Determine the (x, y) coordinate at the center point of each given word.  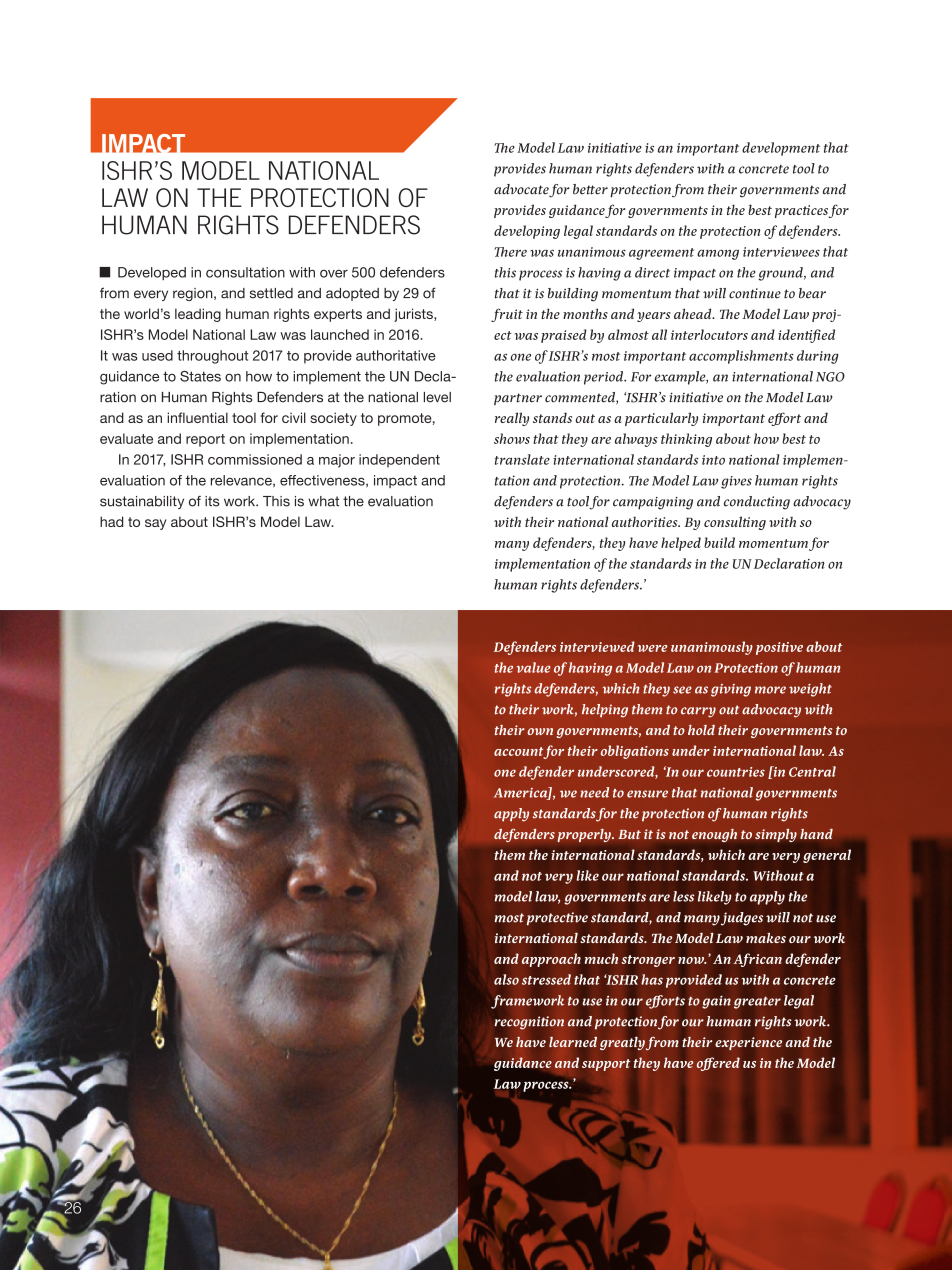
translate (522, 459)
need (594, 792)
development (781, 149)
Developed (152, 273)
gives (736, 482)
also (506, 979)
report (205, 440)
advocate (522, 190)
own (540, 731)
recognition (529, 1023)
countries (736, 772)
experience (748, 1043)
